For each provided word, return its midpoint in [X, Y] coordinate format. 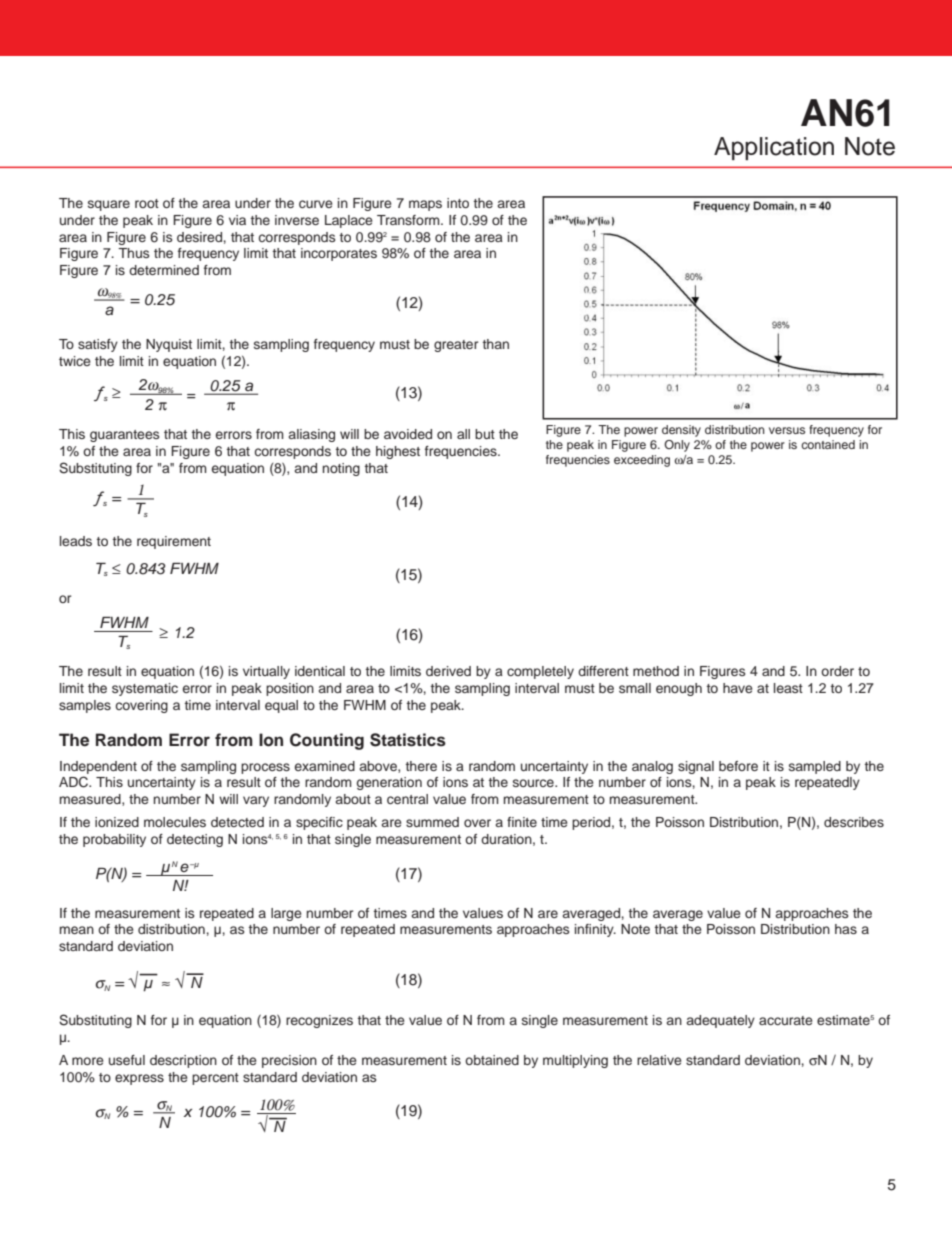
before [738, 766]
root [147, 203]
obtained [492, 1060]
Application [774, 148]
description [183, 1061]
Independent [98, 767]
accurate [786, 1020]
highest [398, 452]
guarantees [124, 436]
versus [787, 430]
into [458, 203]
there [421, 766]
